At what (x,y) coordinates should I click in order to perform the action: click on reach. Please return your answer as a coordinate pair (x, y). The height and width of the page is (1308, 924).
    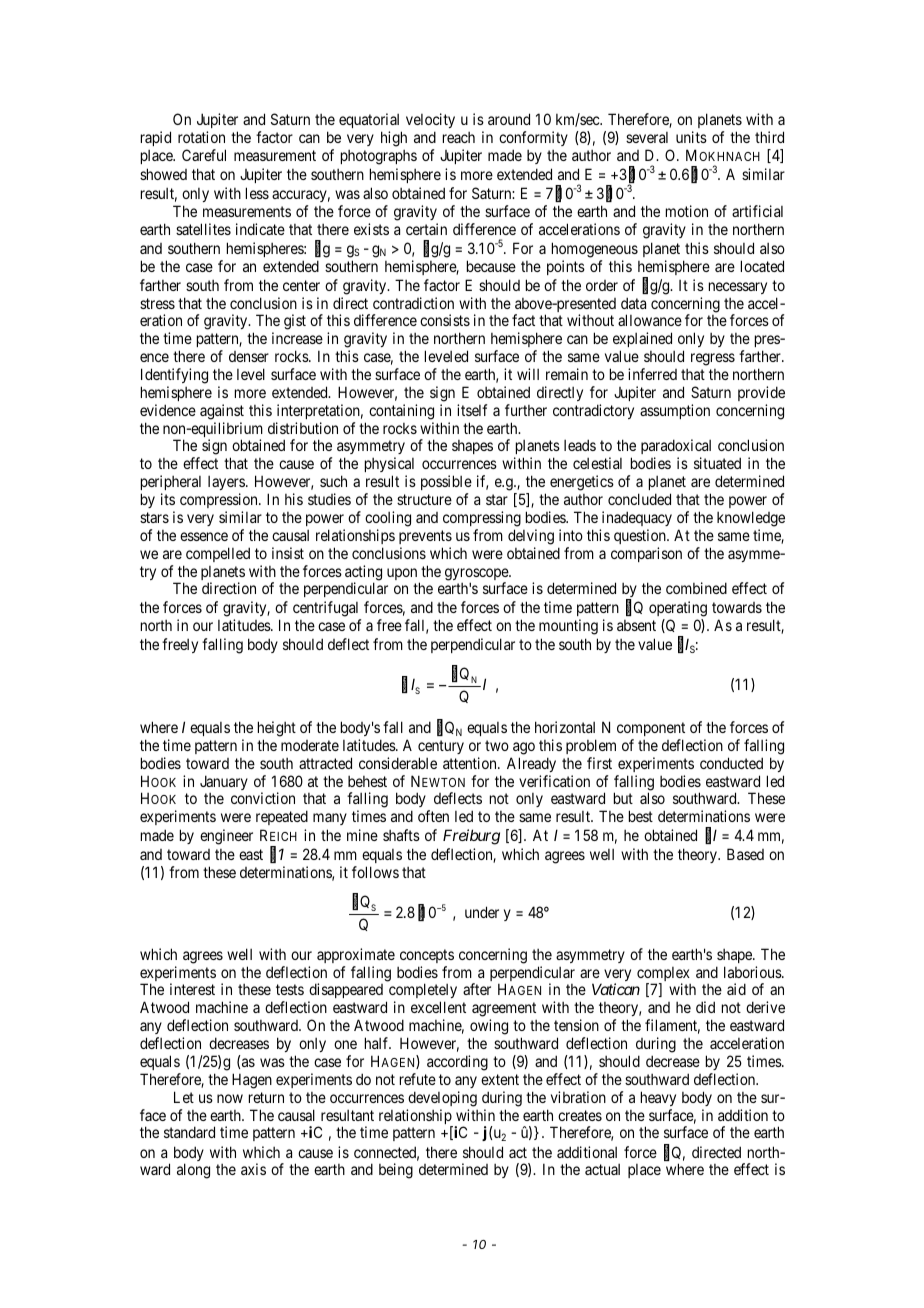
    Looking at the image, I should click on (459, 137).
